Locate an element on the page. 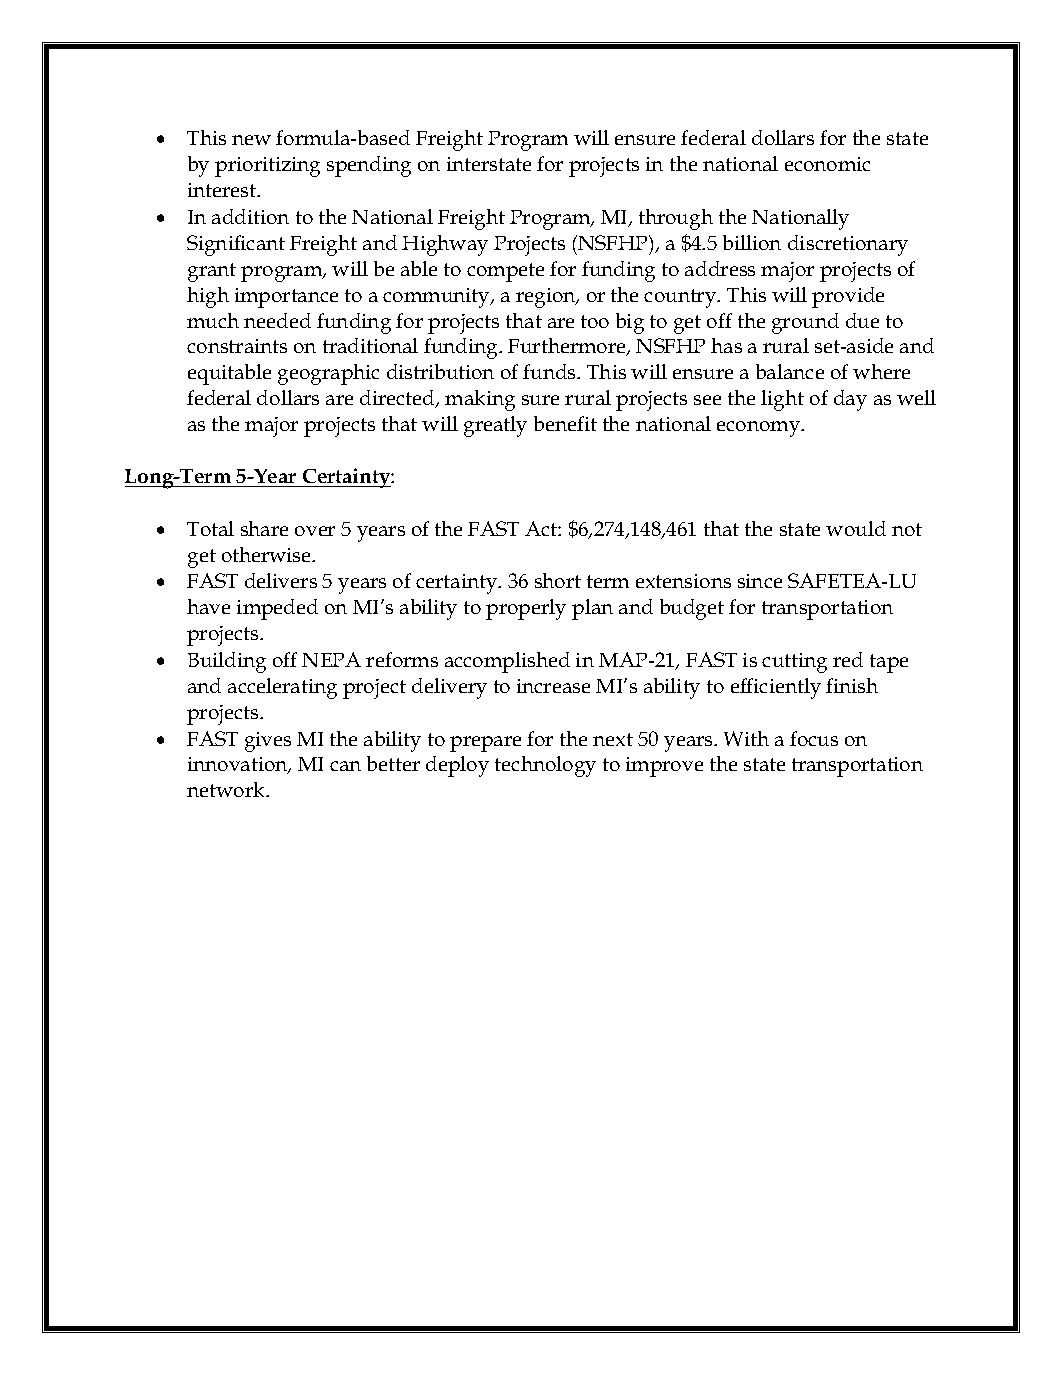  Building is located at coordinates (227, 662).
